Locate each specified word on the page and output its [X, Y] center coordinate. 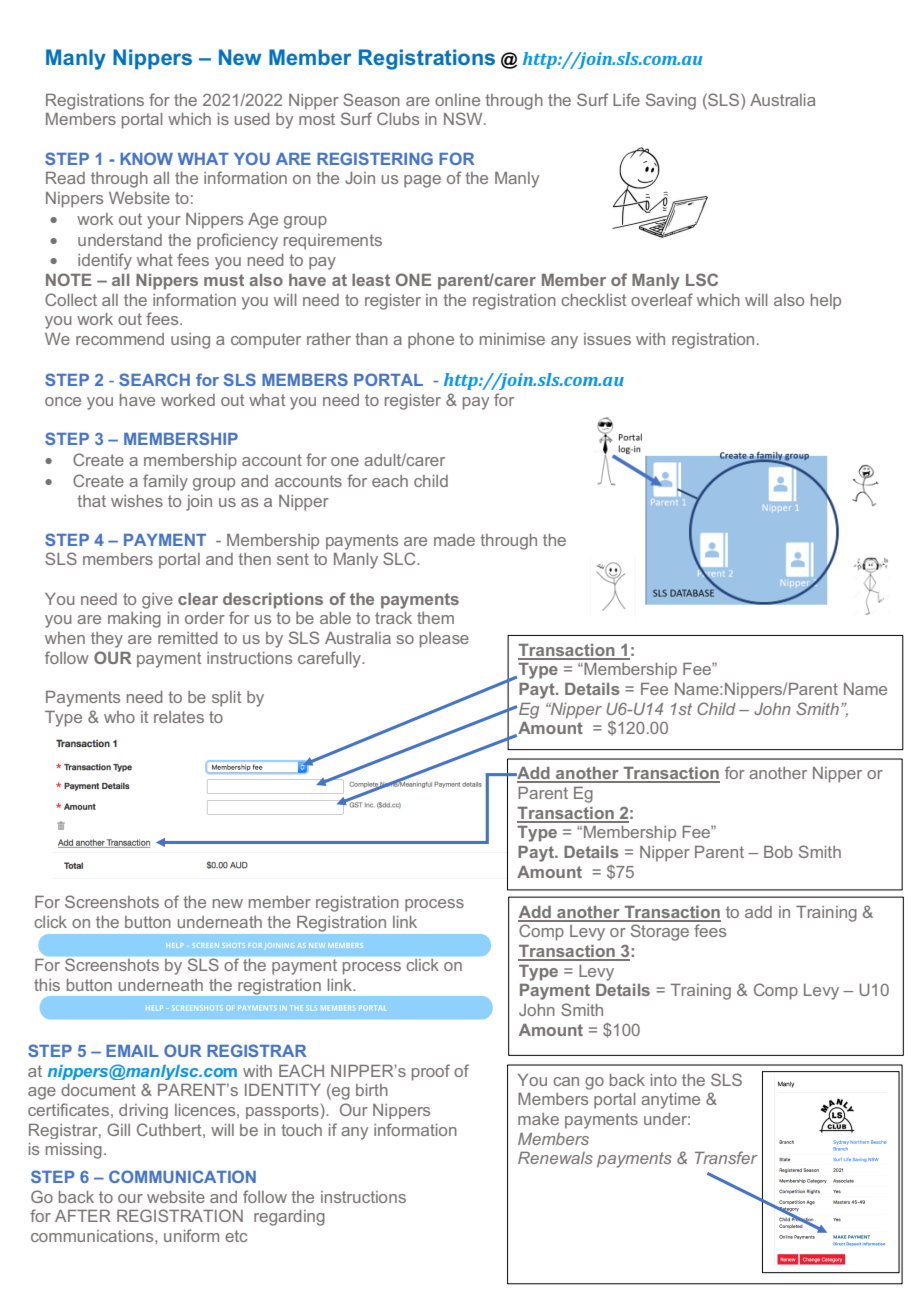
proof [431, 1072]
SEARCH [154, 379]
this [47, 985]
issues [607, 339]
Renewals [555, 1158]
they [107, 640]
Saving [671, 101]
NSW [464, 118]
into [664, 1080]
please [444, 640]
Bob [778, 852]
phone [431, 341]
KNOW [146, 158]
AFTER [83, 1216]
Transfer [726, 1157]
